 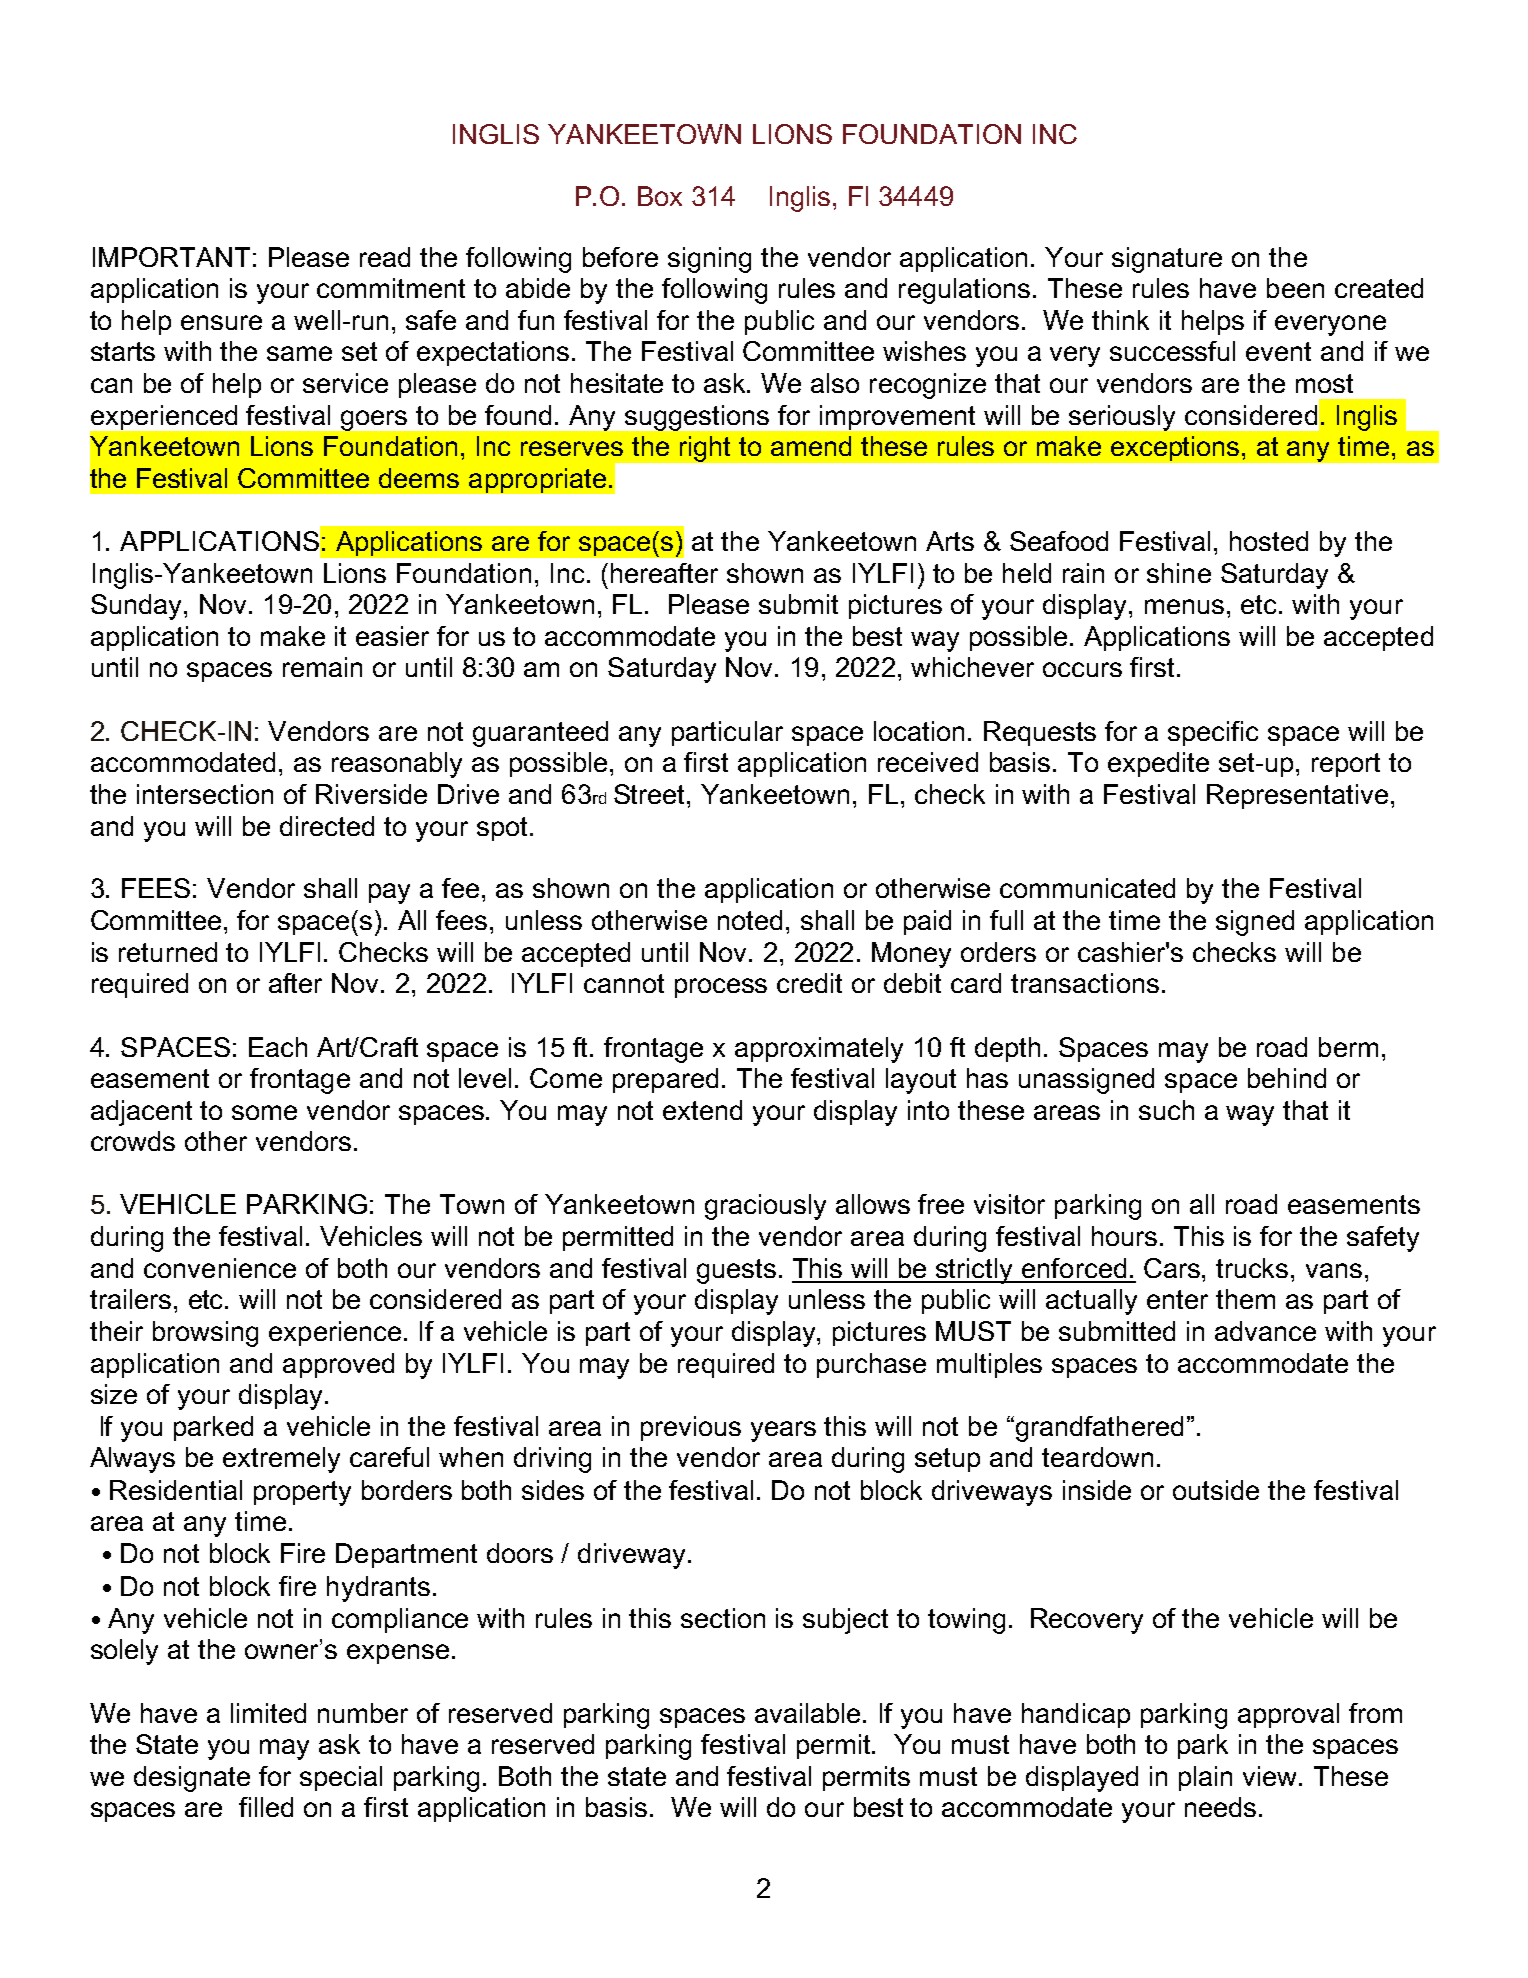 I want to click on signature, so click(x=1167, y=260).
